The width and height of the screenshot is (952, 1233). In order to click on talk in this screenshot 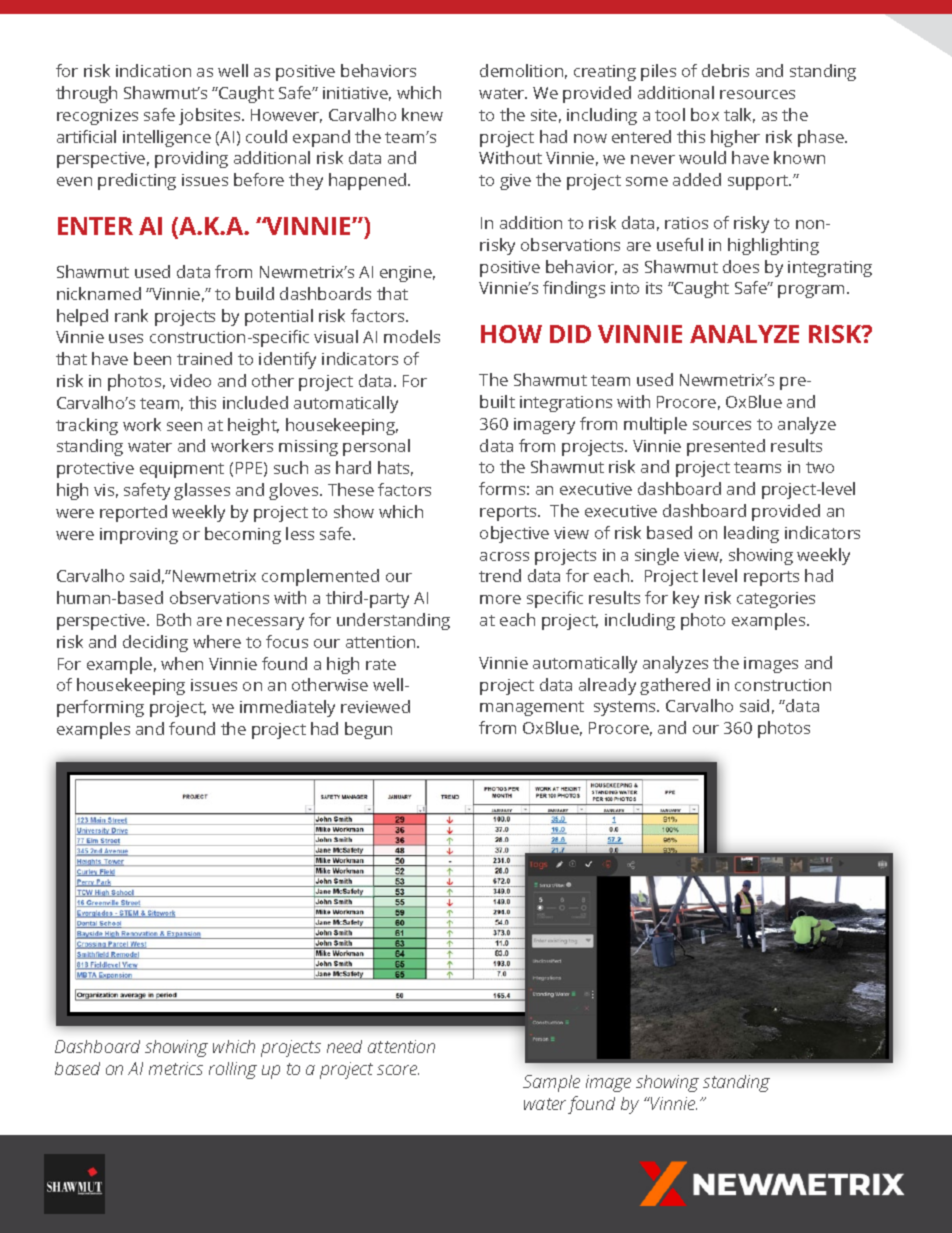, I will do `click(739, 115)`.
